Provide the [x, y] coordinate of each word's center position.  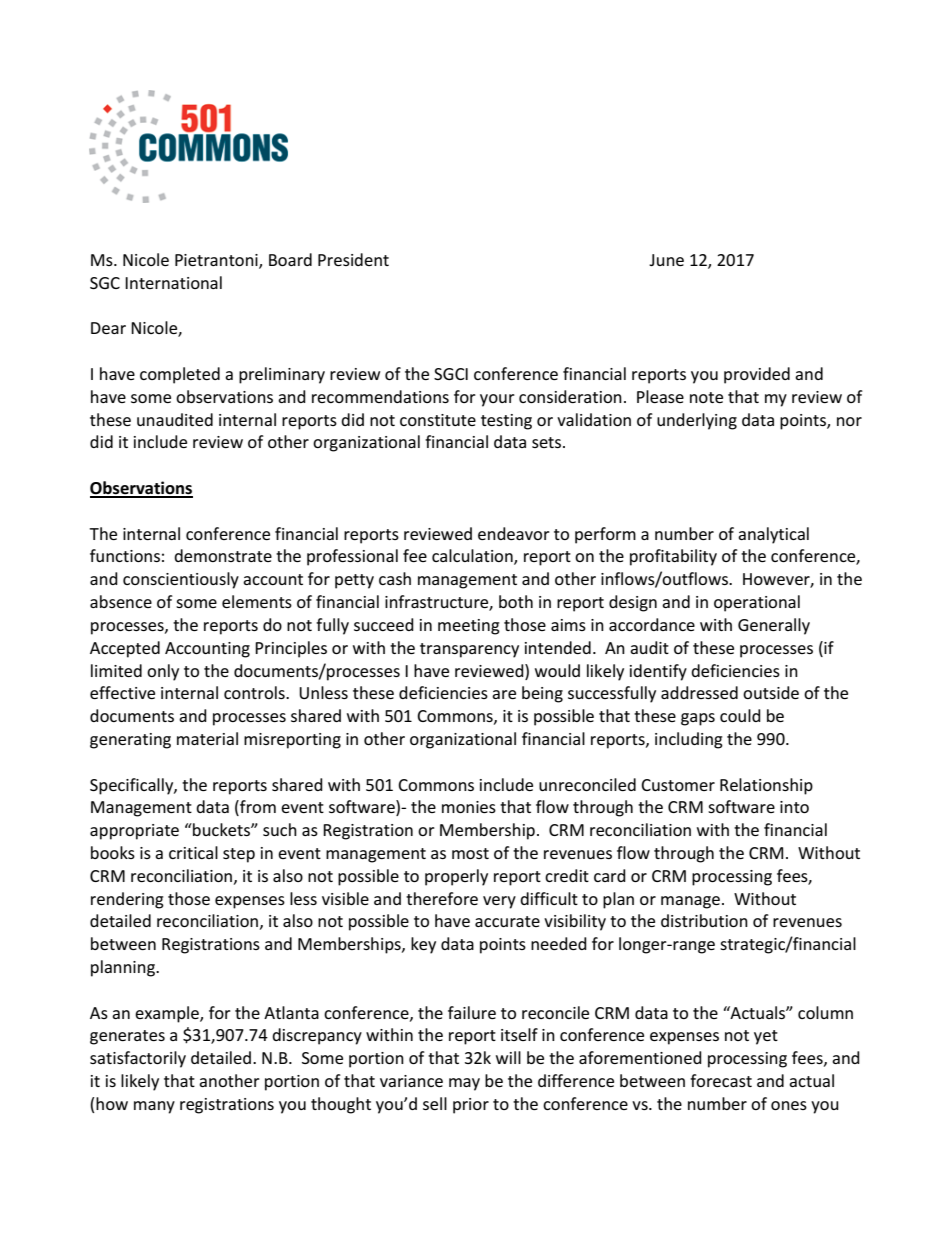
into [794, 807]
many [154, 1107]
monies [469, 807]
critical [193, 852]
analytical [773, 535]
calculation [473, 557]
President [353, 259]
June [666, 260]
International [173, 282]
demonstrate [223, 555]
